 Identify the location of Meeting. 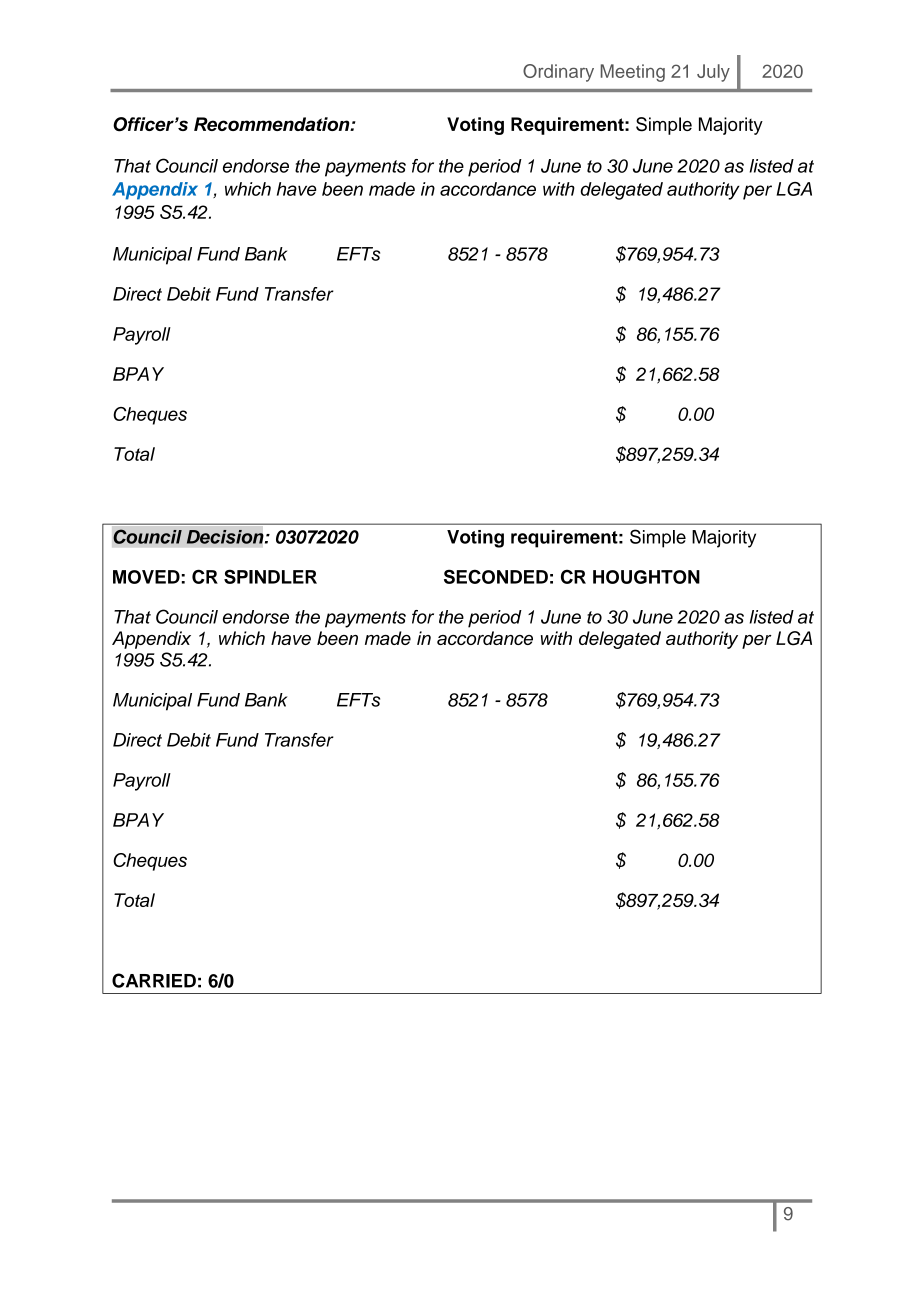
(633, 73).
